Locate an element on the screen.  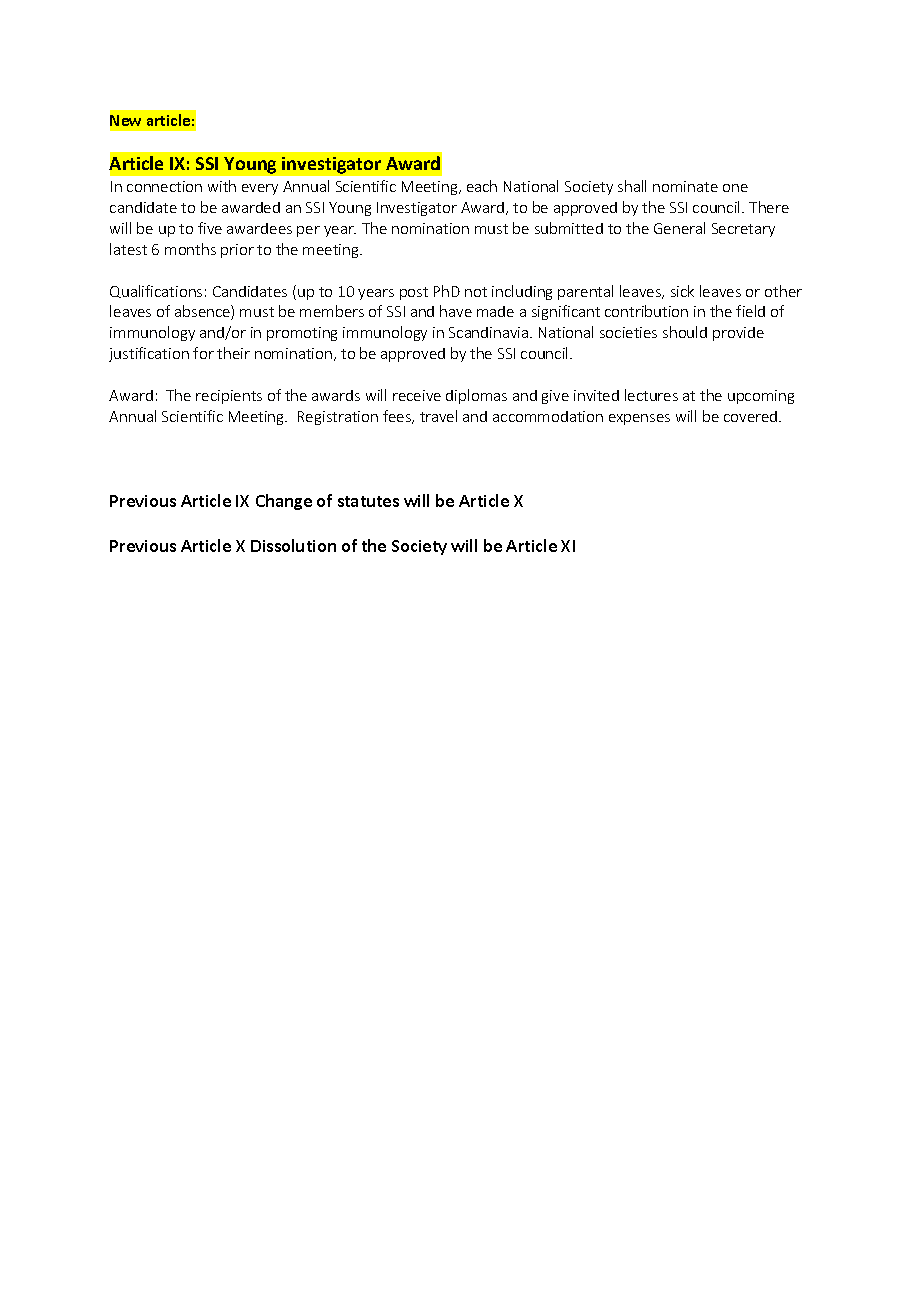
Dissolution is located at coordinates (293, 545).
